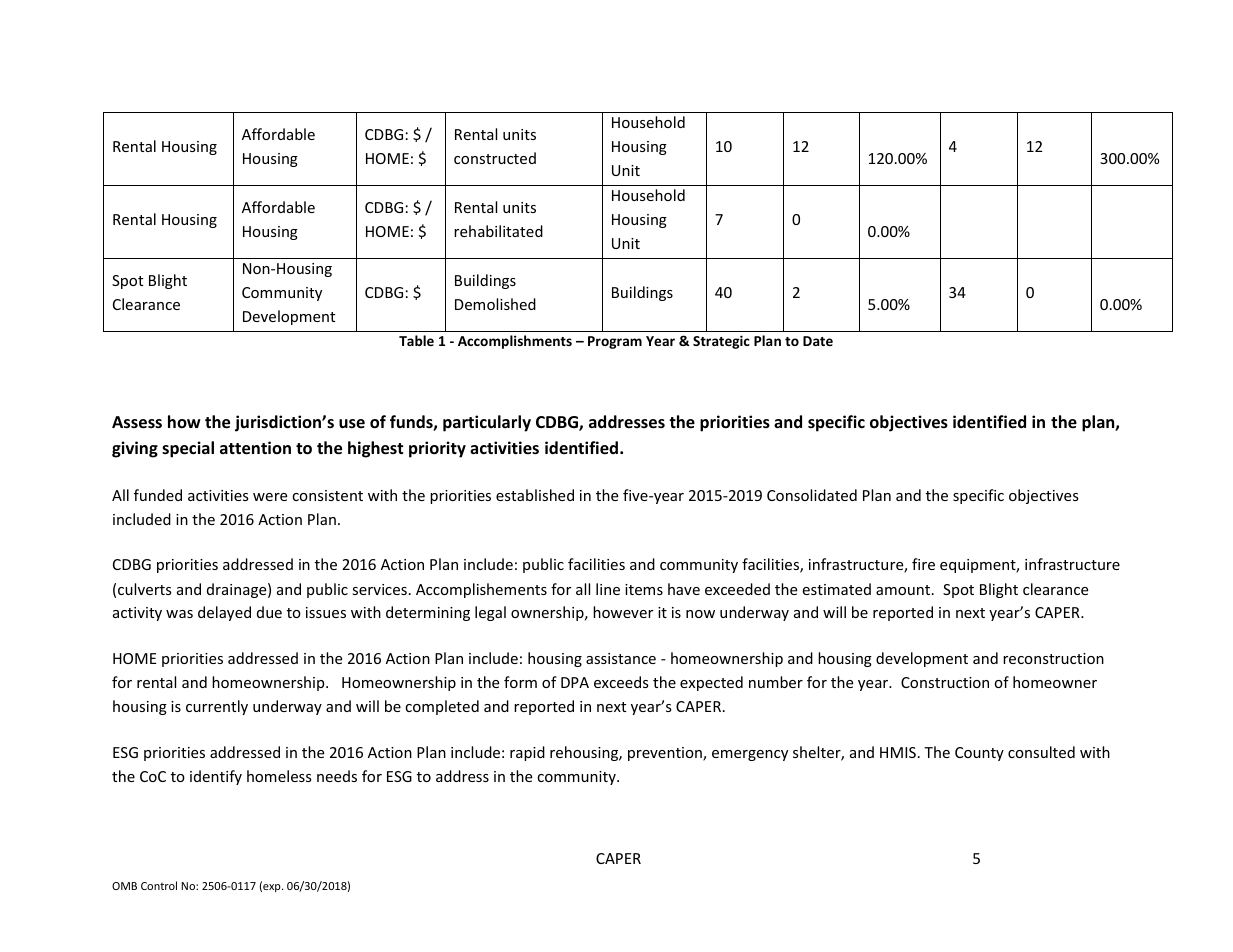 The width and height of the screenshot is (1233, 952). I want to click on fire, so click(923, 564).
